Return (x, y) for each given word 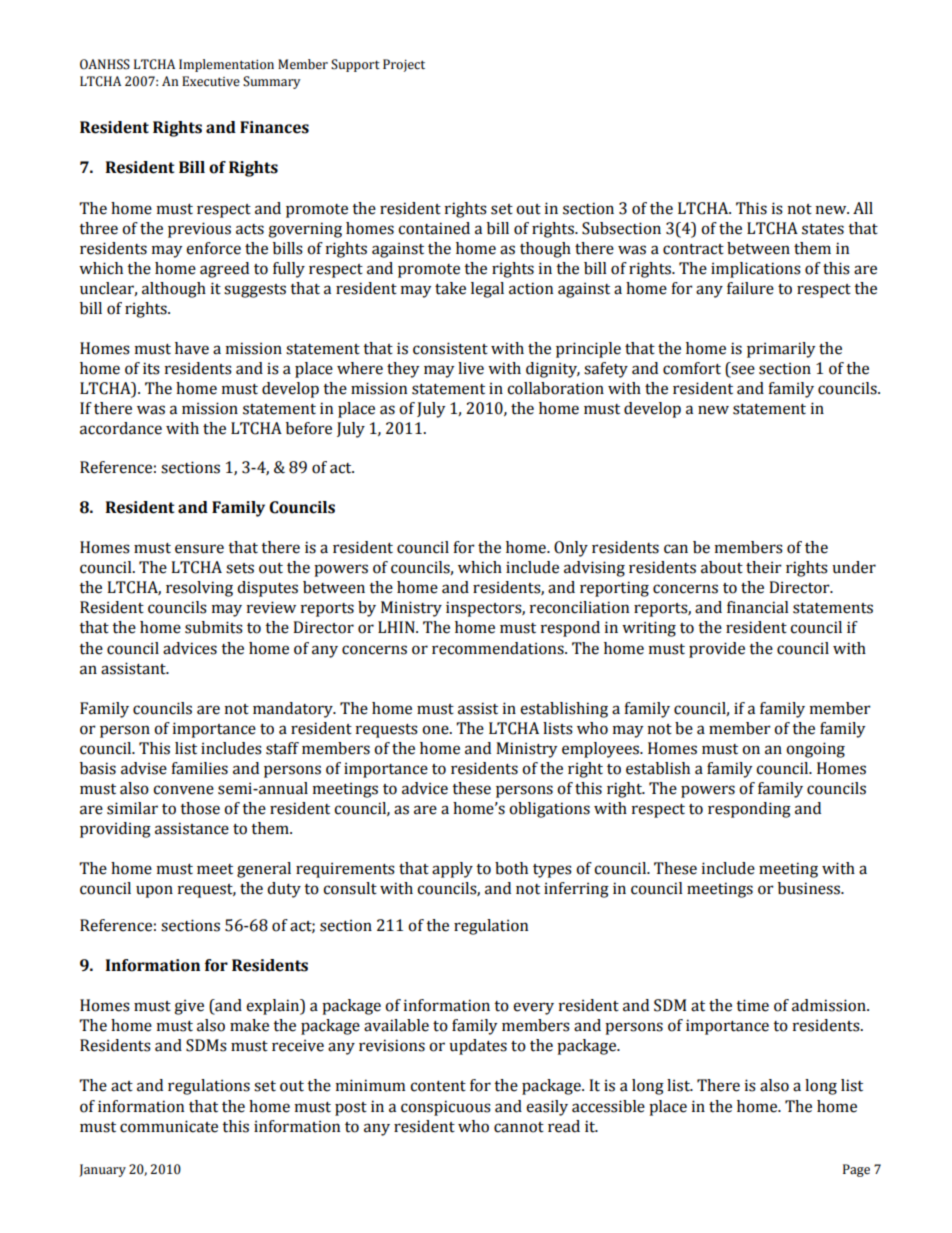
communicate (169, 1126)
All (863, 208)
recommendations (499, 648)
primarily (781, 350)
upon (154, 891)
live (471, 368)
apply (452, 870)
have (192, 348)
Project (404, 65)
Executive (211, 81)
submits (214, 627)
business (810, 888)
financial (757, 607)
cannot (519, 1127)
